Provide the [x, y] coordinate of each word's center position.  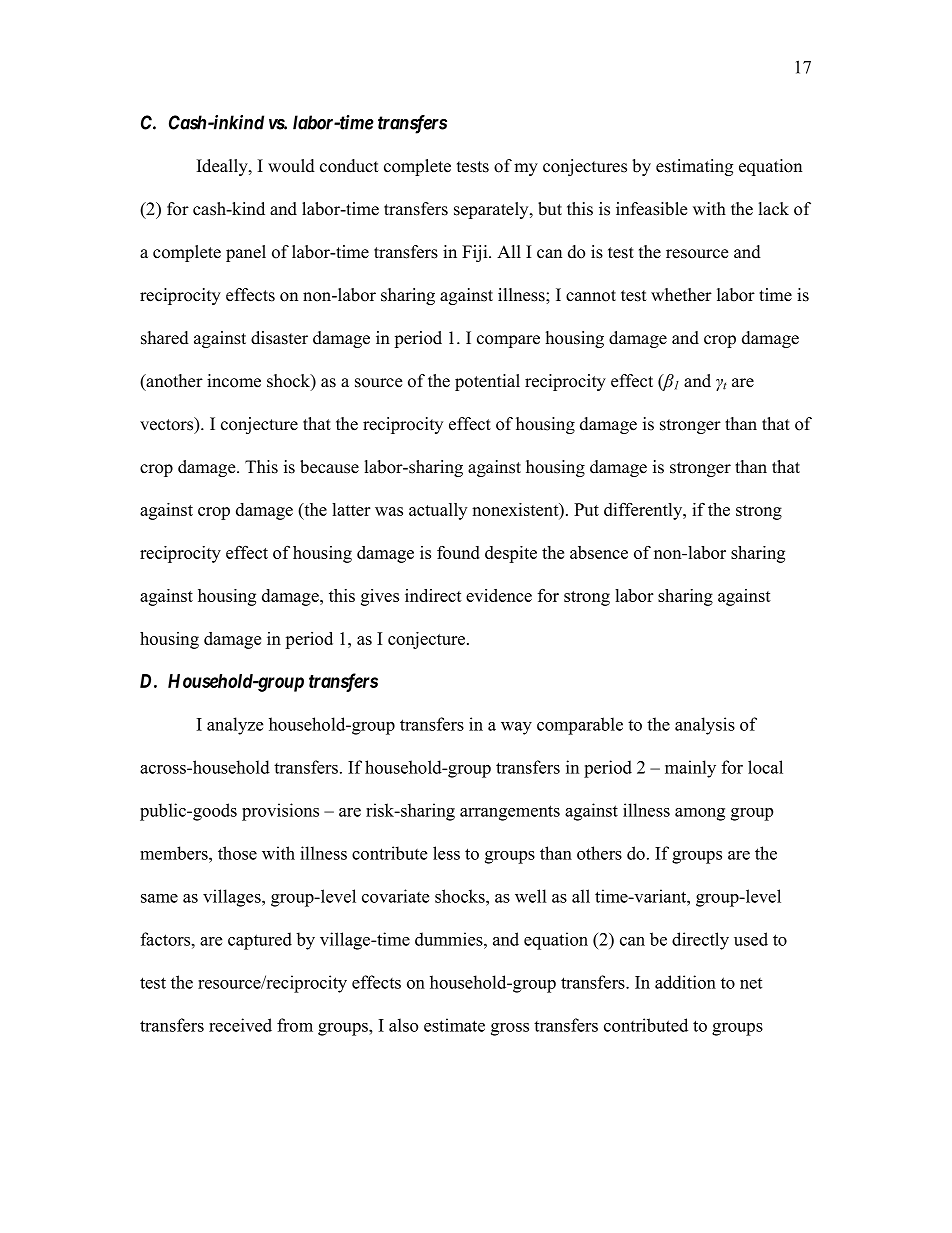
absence [599, 552]
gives [380, 597]
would [291, 166]
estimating [694, 167]
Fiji [476, 253]
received [240, 1025]
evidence [499, 595]
